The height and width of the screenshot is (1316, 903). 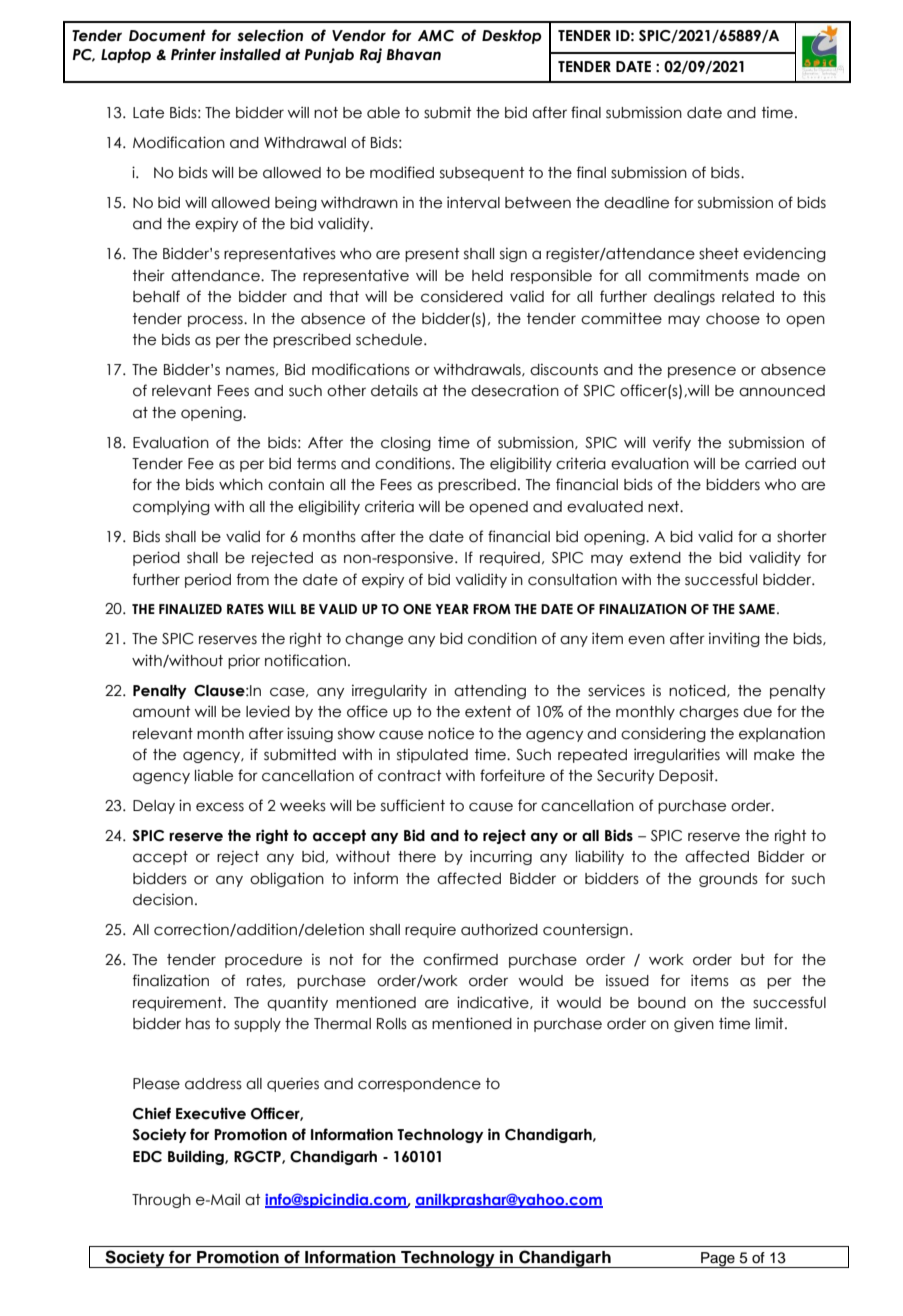 I want to click on Through, so click(x=161, y=1201).
